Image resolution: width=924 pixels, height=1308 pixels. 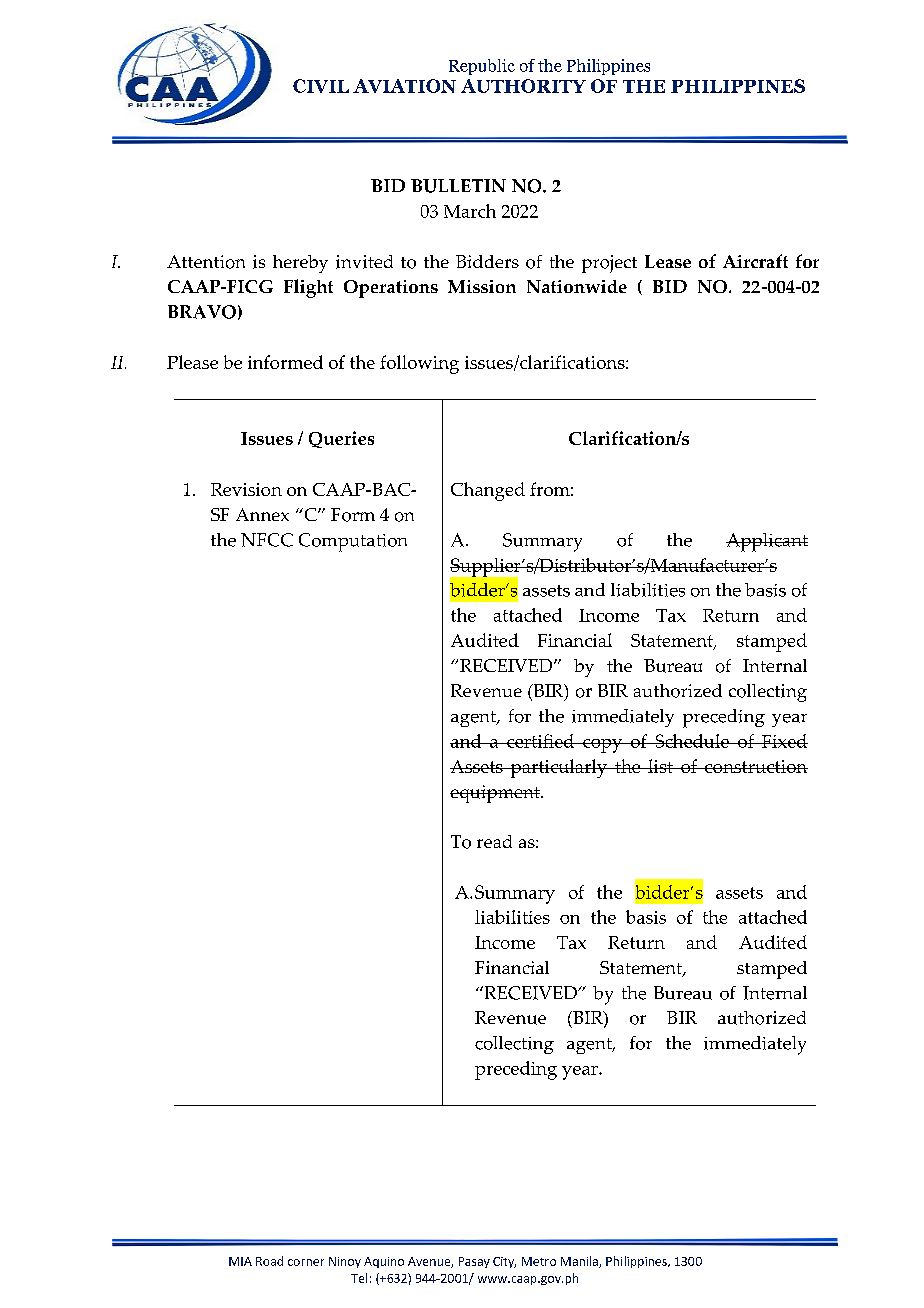 I want to click on AUTHORITY, so click(x=523, y=86).
